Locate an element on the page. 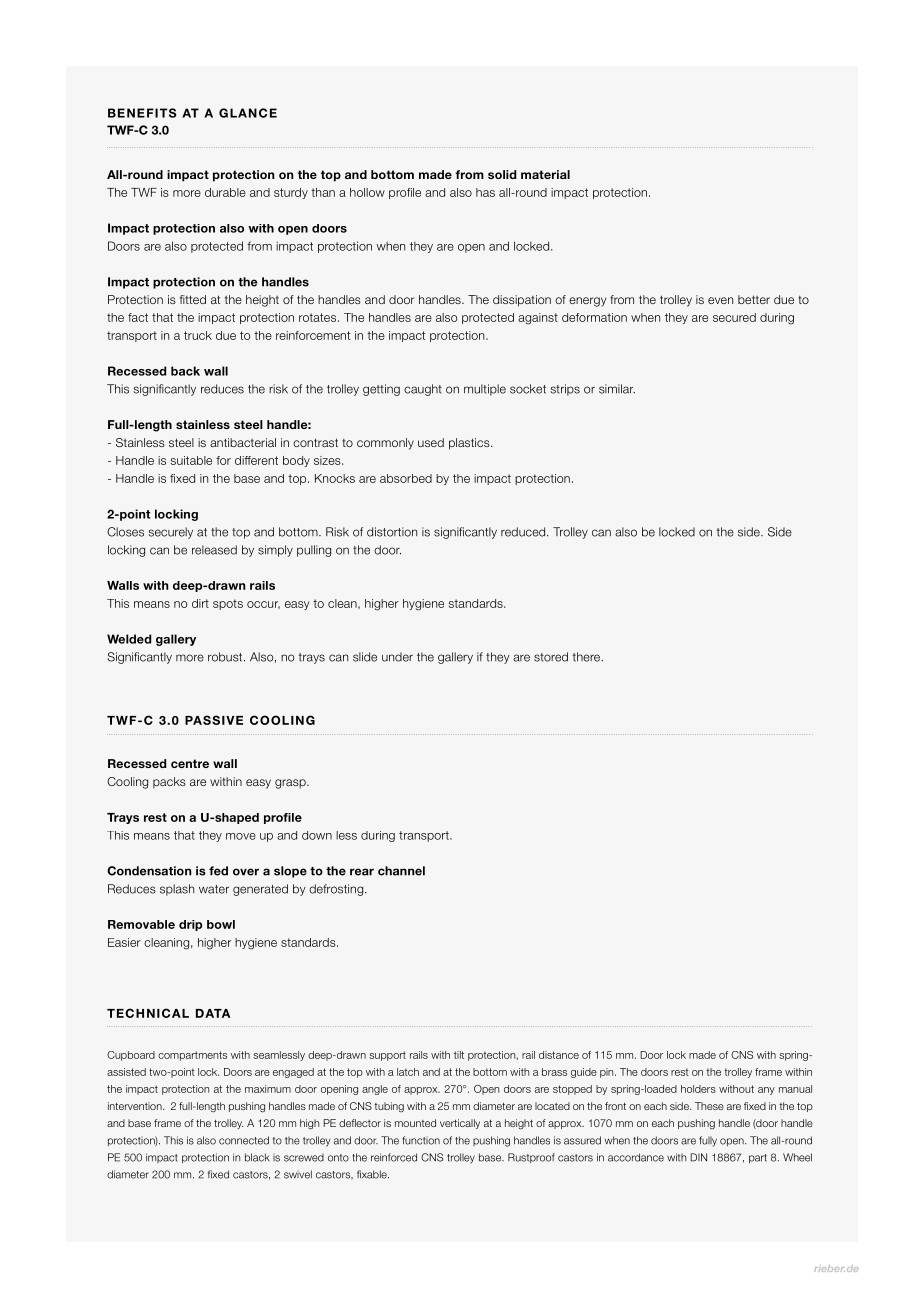 The image size is (924, 1308). solid is located at coordinates (502, 174).
